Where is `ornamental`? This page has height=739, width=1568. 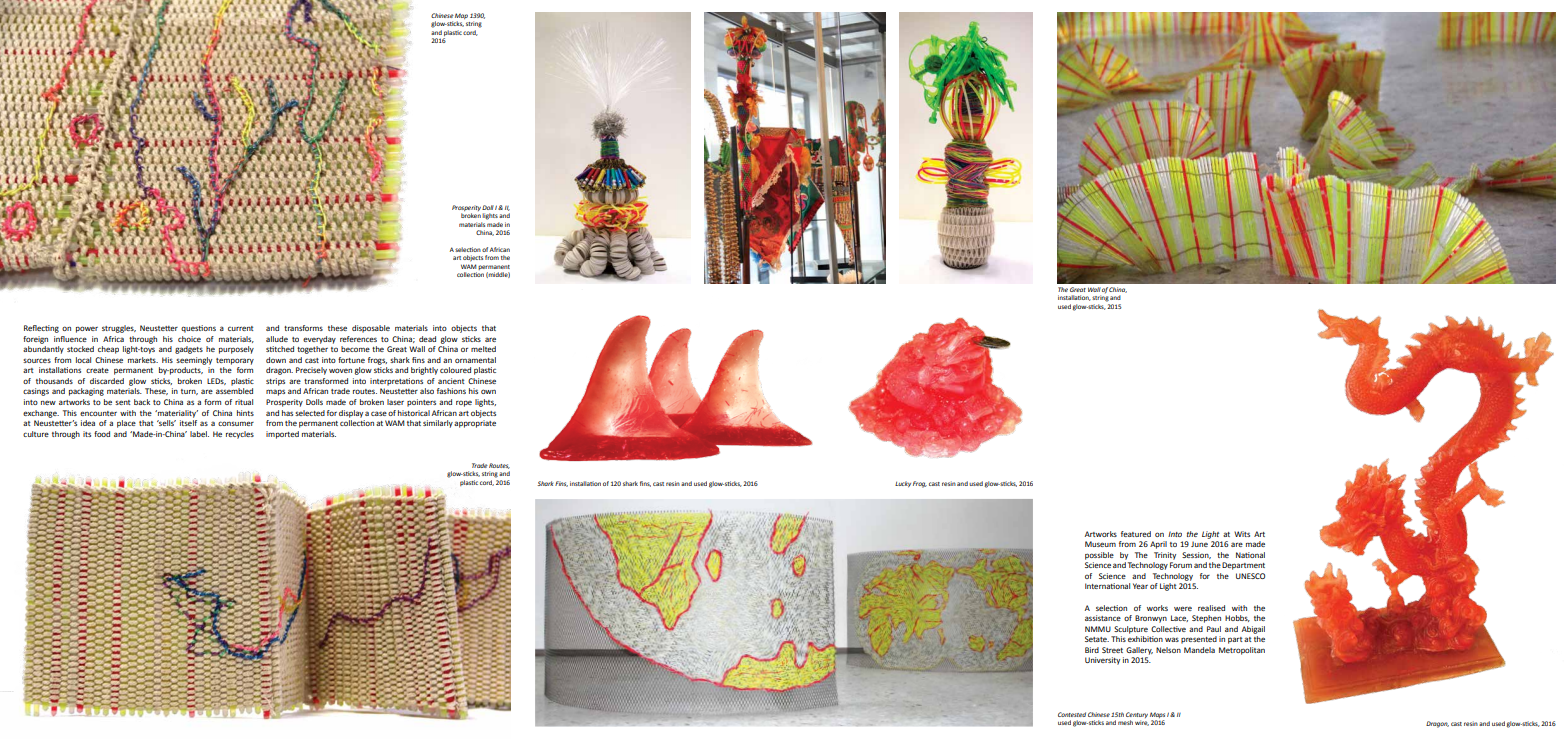
ornamental is located at coordinates (475, 360).
